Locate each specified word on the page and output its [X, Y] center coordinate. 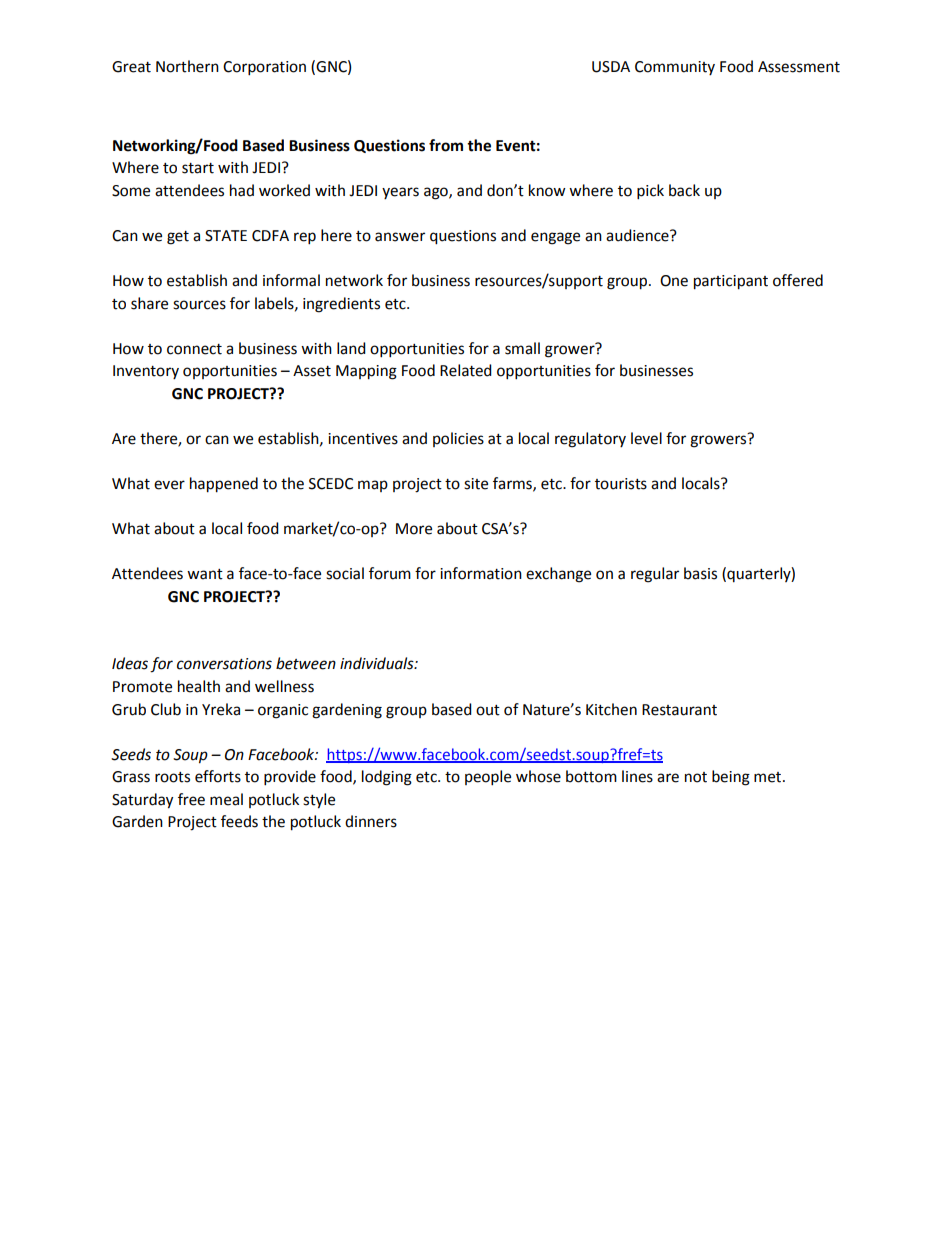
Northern [187, 66]
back [684, 190]
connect [194, 349]
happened [224, 485]
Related [466, 370]
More [414, 529]
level [646, 438]
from [446, 145]
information [481, 573]
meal [226, 799]
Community [675, 68]
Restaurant [679, 710]
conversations [224, 664]
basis [700, 573]
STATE [226, 236]
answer [400, 237]
